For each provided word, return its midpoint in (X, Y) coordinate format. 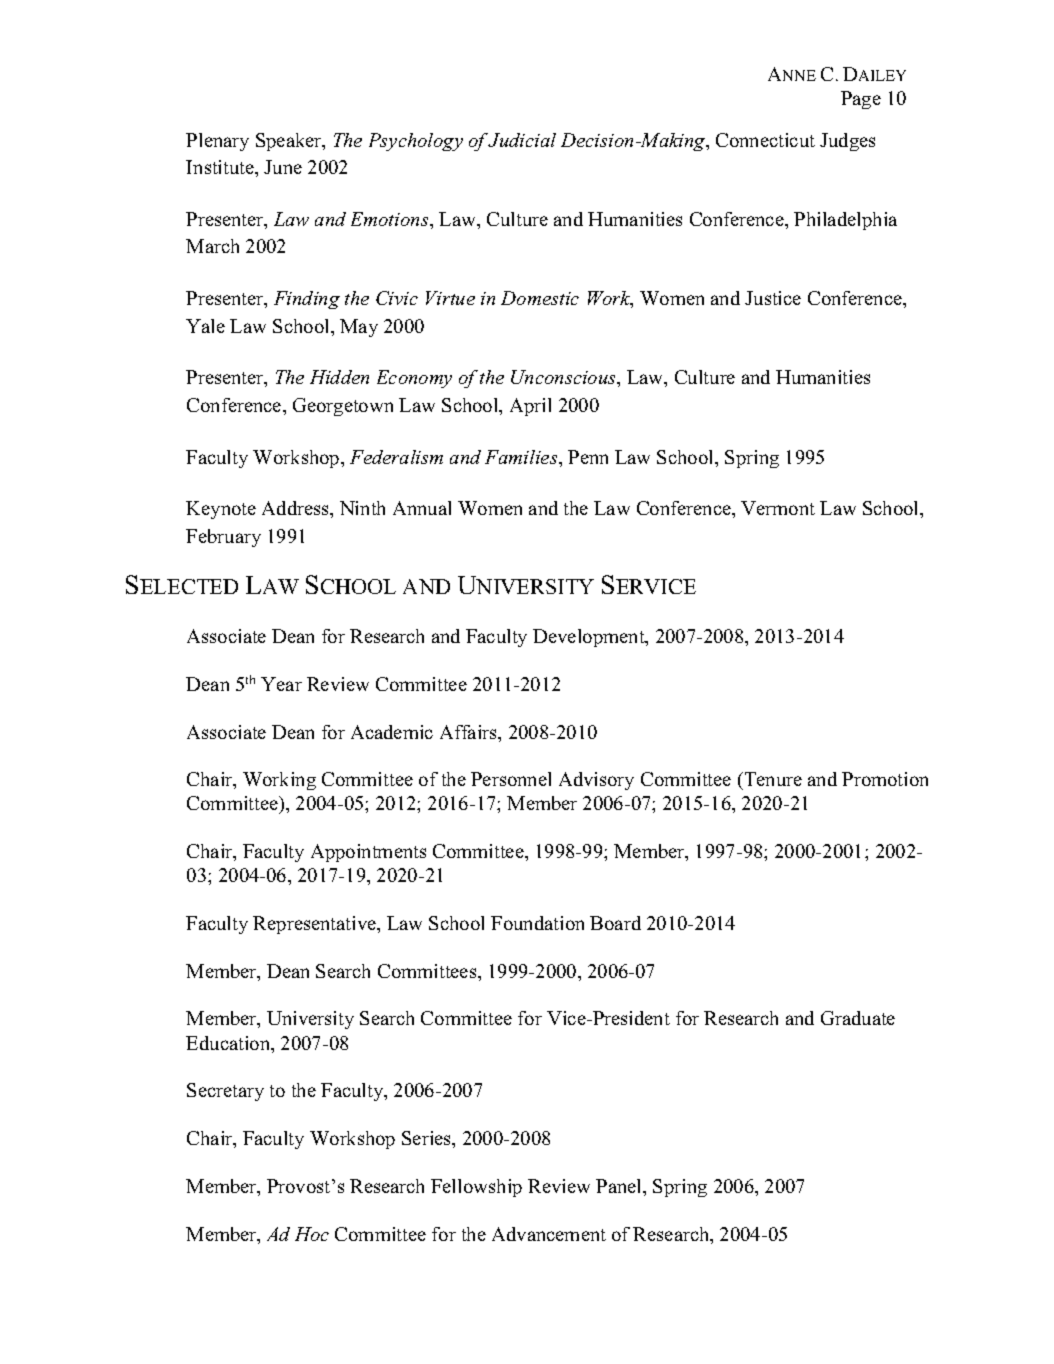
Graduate (858, 1018)
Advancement (549, 1234)
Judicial (522, 140)
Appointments (368, 853)
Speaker (290, 142)
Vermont (778, 508)
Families (522, 457)
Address (296, 508)
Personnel (511, 779)
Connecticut (765, 140)
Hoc (312, 1234)
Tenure (772, 781)
